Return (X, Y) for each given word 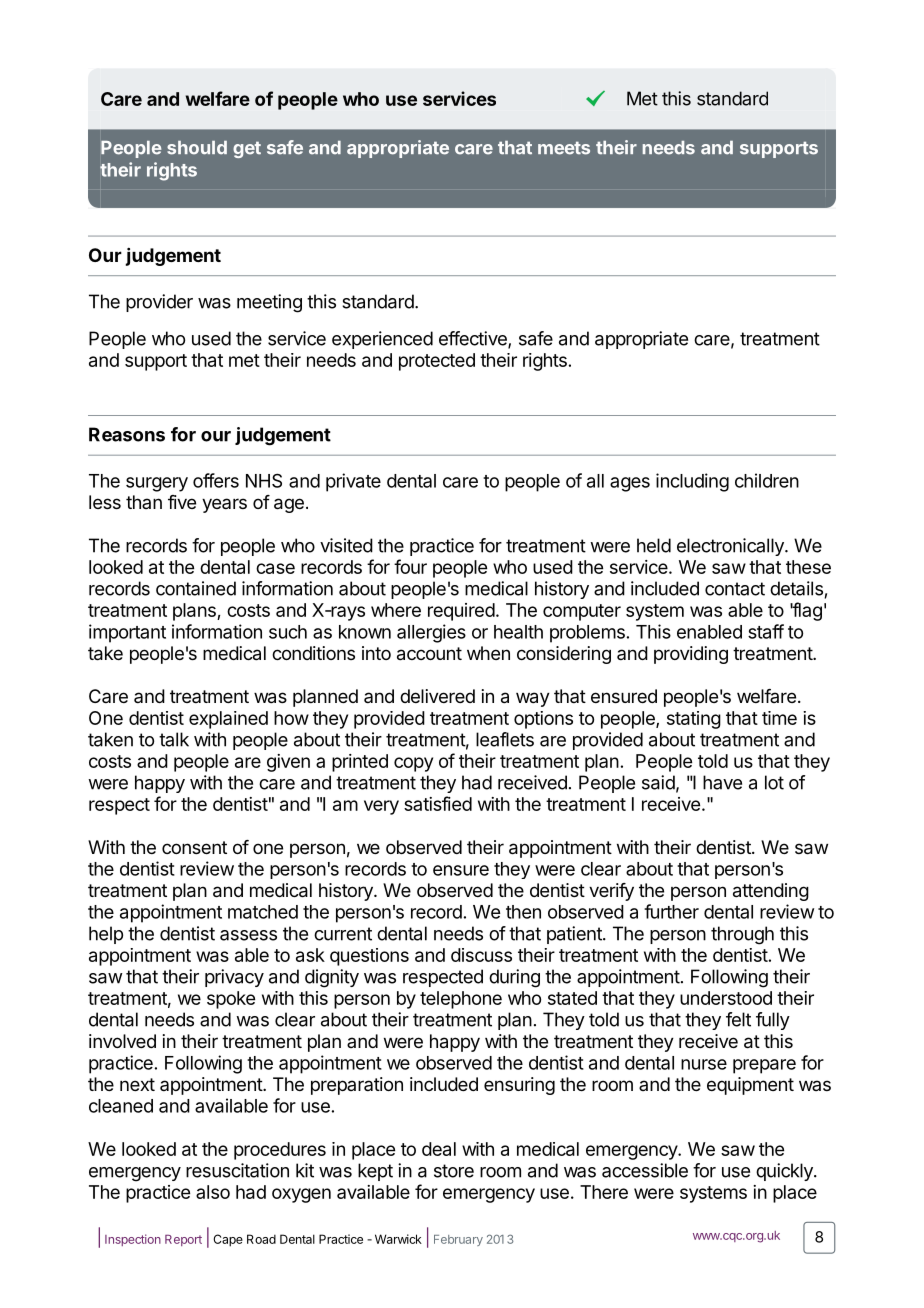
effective (474, 339)
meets (564, 148)
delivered (437, 696)
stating (694, 720)
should (197, 148)
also (213, 1192)
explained (228, 720)
